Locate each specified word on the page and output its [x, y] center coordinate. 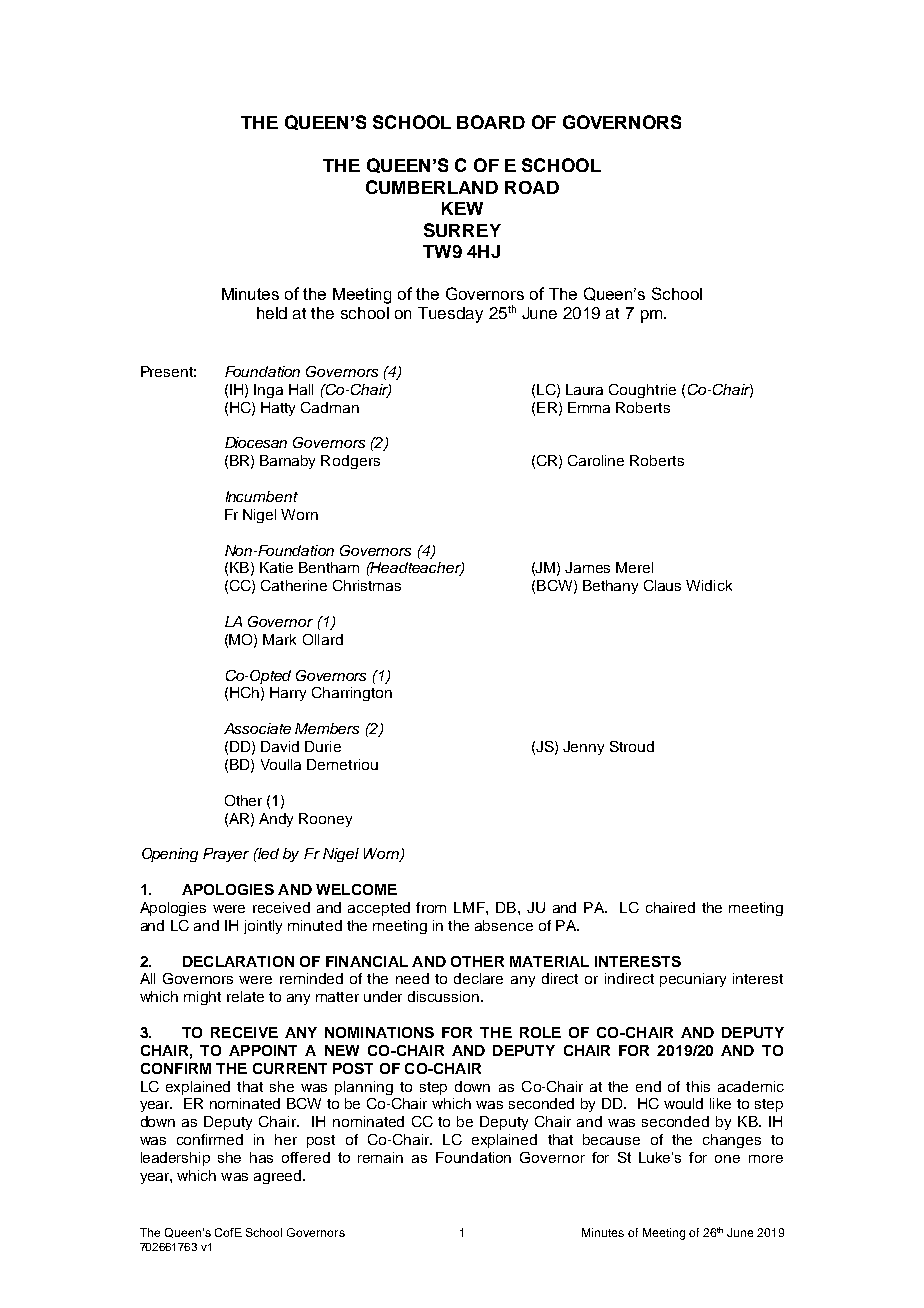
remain [380, 1157]
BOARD [491, 122]
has [261, 1157]
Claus [662, 585]
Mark [279, 639]
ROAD [532, 187]
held [272, 313]
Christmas [367, 585]
